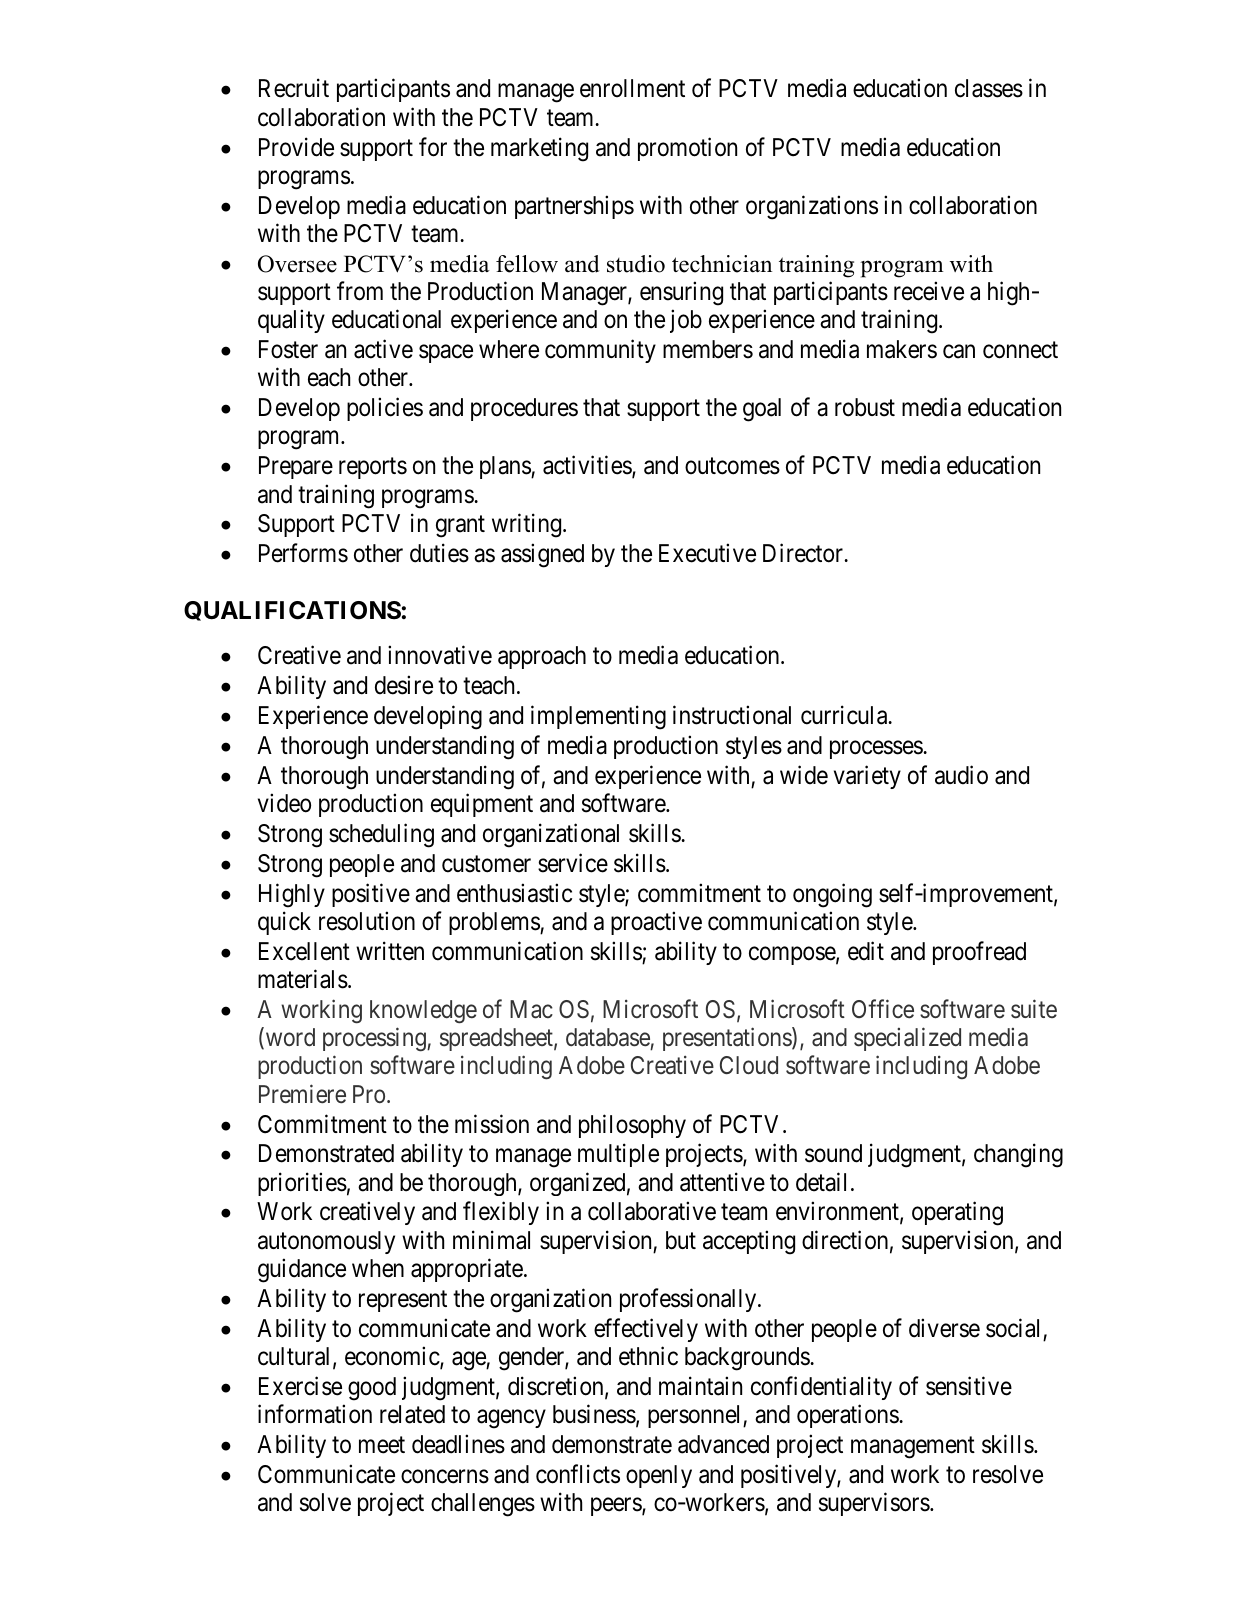 The width and height of the image is (1249, 1617). Describe the element at coordinates (659, 1476) in the image. I see `openly` at that location.
